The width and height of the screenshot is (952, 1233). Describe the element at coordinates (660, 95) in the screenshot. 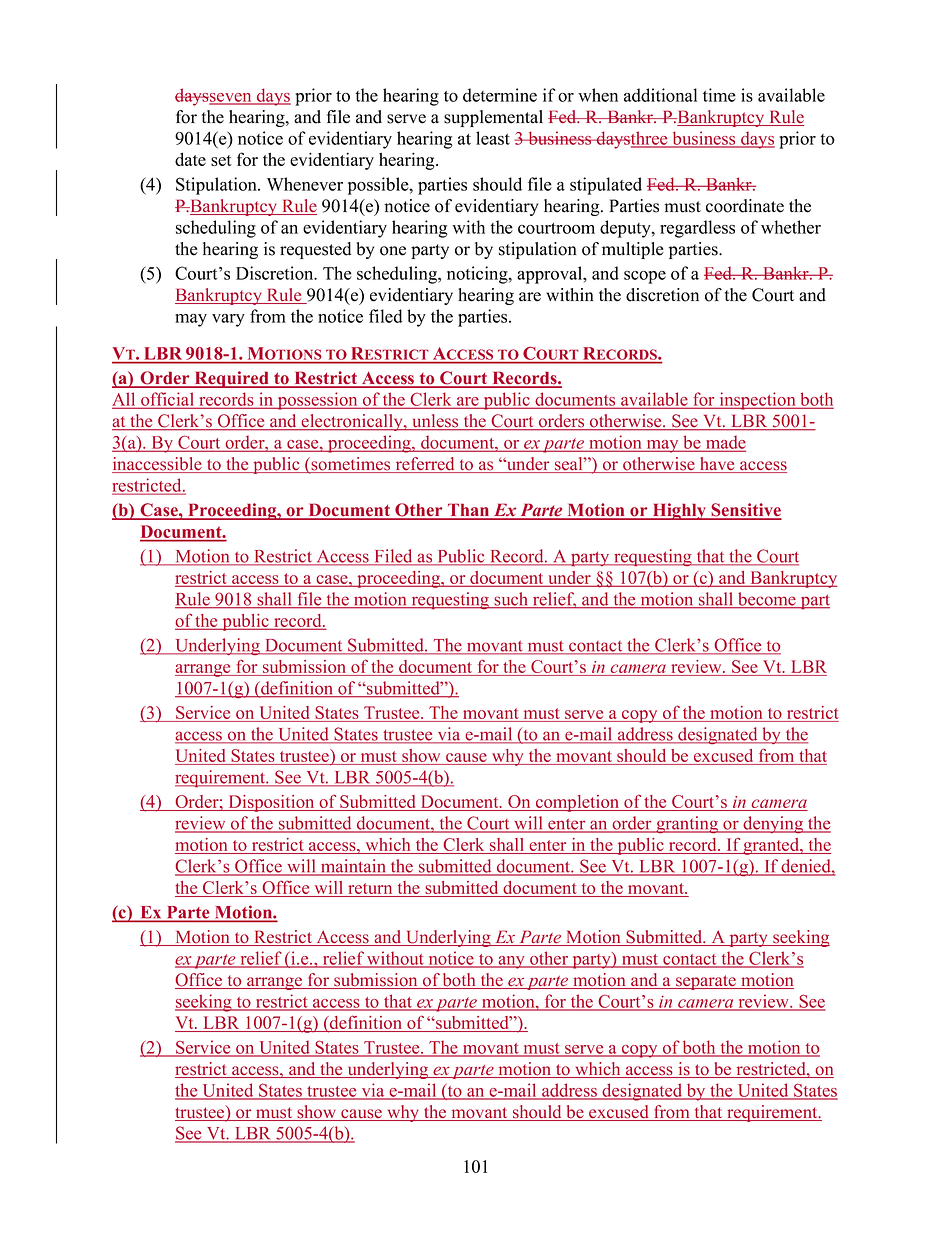

I see `additional` at that location.
